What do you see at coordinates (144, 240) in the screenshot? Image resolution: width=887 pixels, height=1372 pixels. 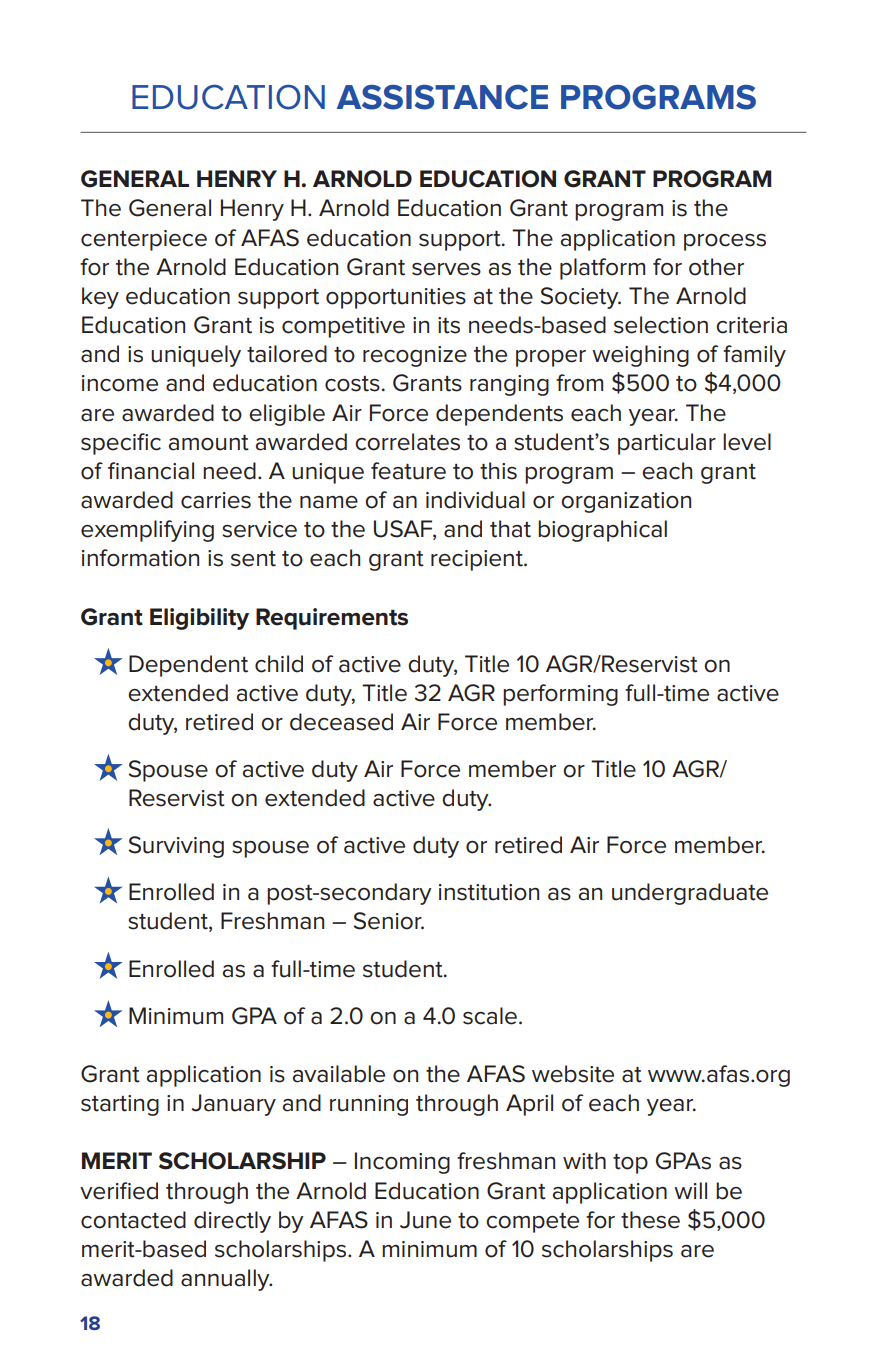 I see `centerpiece` at bounding box center [144, 240].
